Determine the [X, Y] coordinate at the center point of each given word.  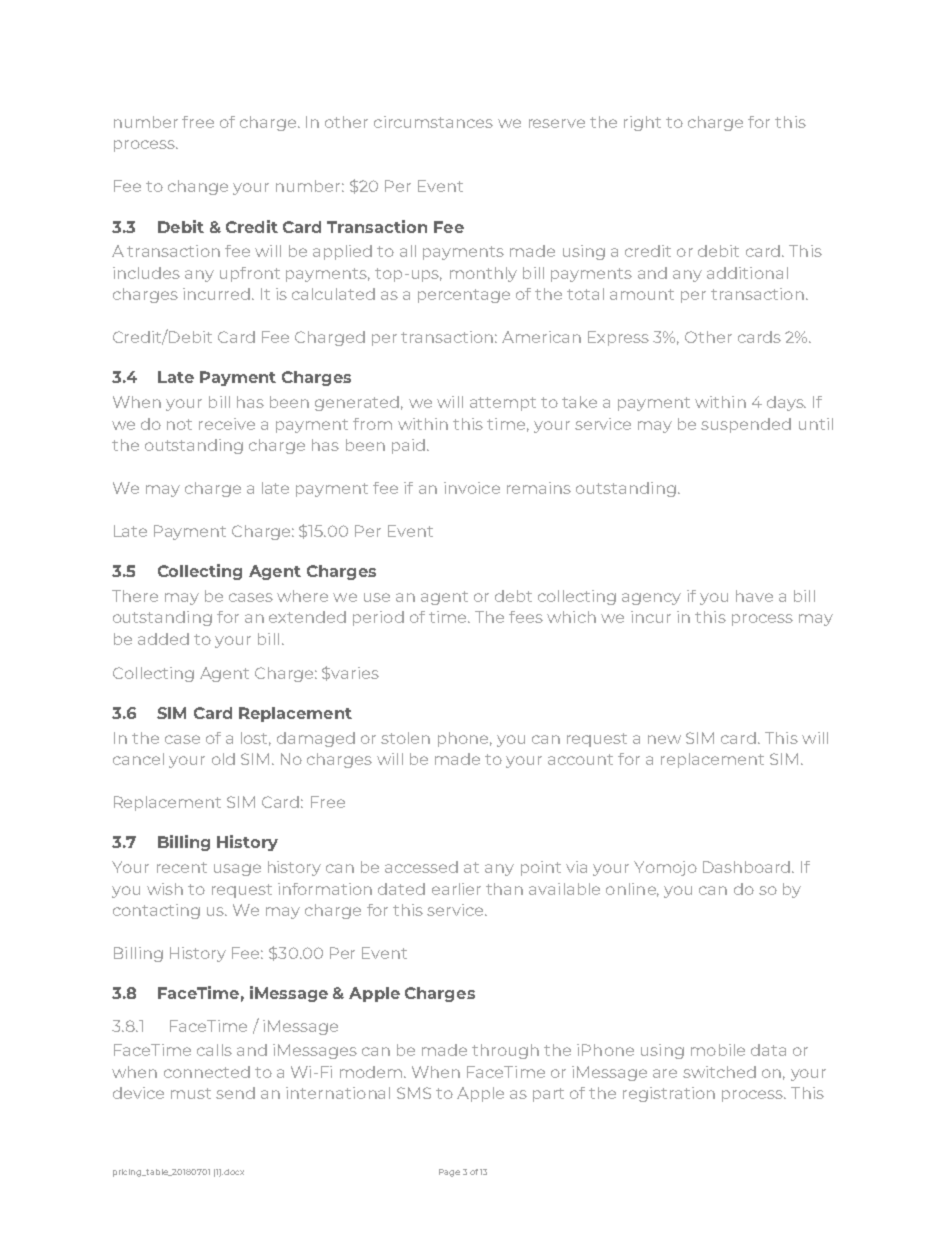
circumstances [433, 122]
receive [227, 424]
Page [449, 1173]
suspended [746, 425]
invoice [472, 488]
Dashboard [748, 867]
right [642, 123]
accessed [421, 867]
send [235, 1093]
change [198, 187]
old [223, 759]
